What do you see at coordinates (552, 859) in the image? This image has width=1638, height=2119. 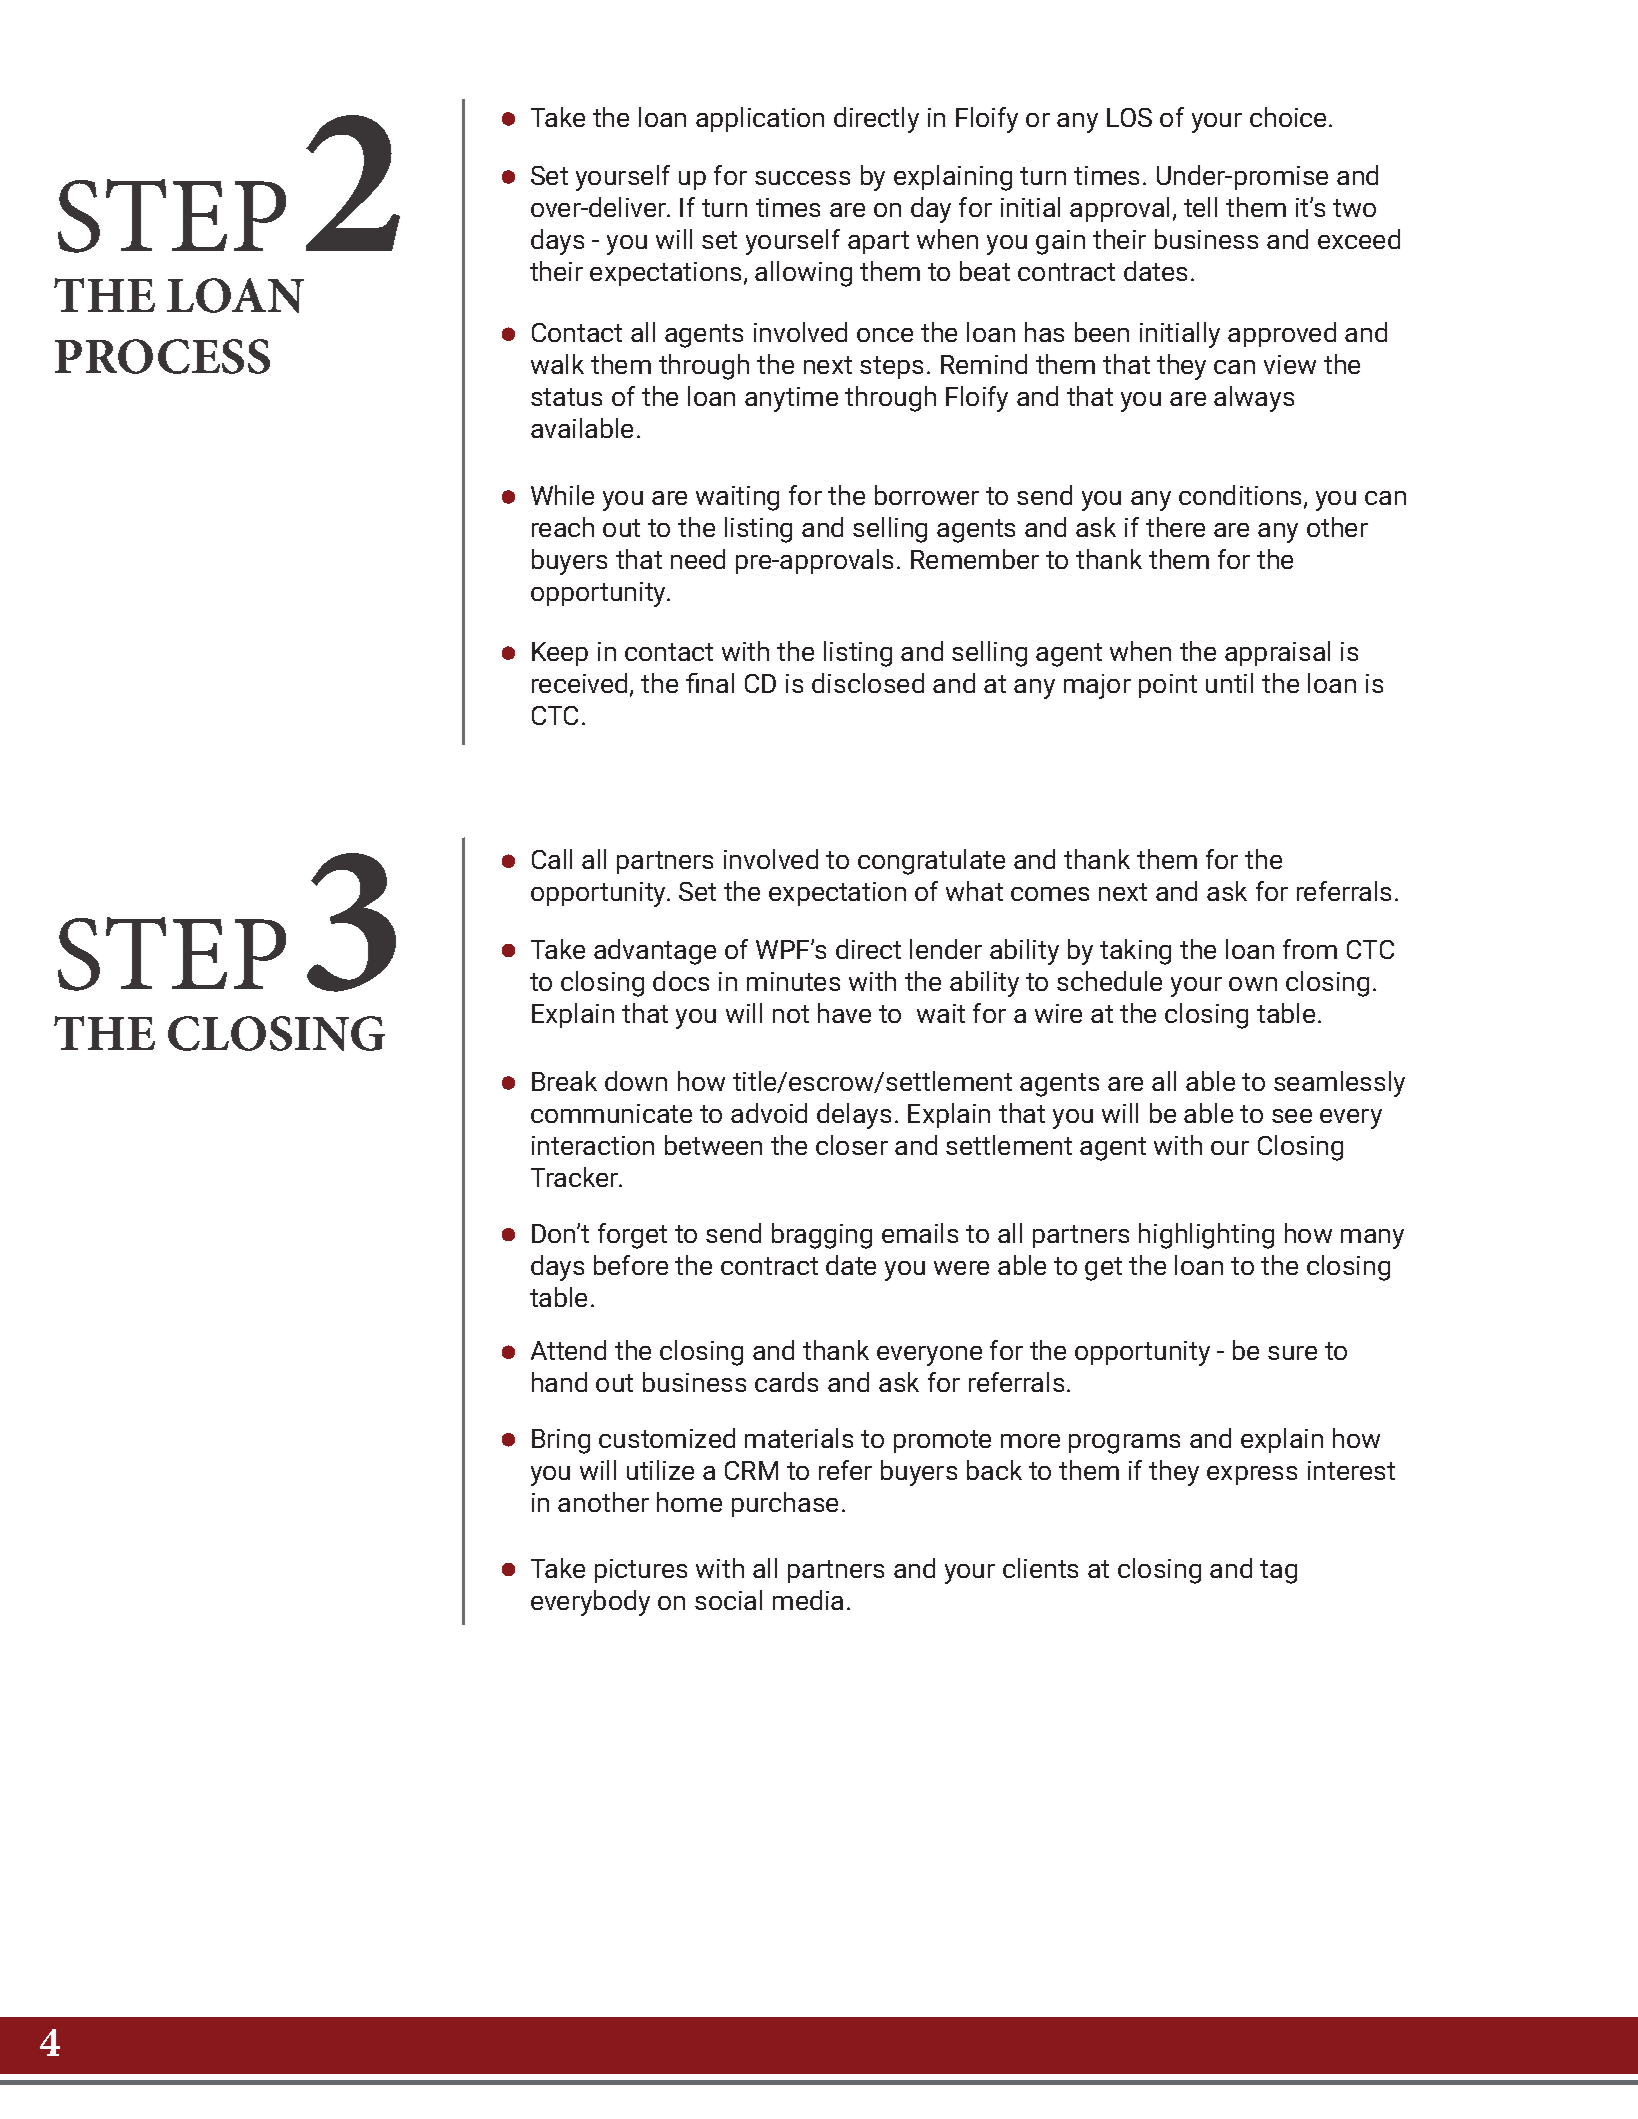 I see `Call` at bounding box center [552, 859].
